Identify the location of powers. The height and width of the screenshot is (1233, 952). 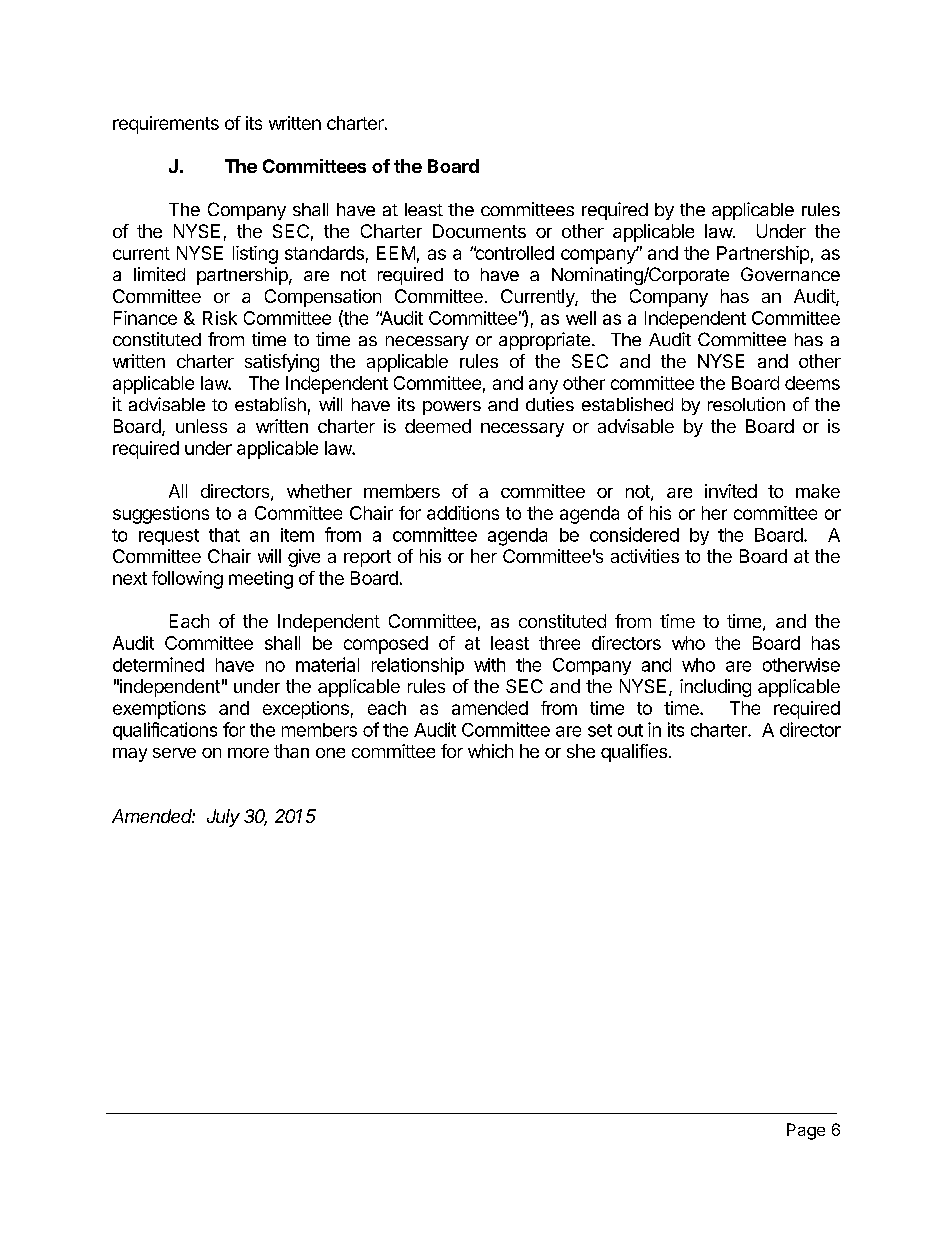
(452, 408).
